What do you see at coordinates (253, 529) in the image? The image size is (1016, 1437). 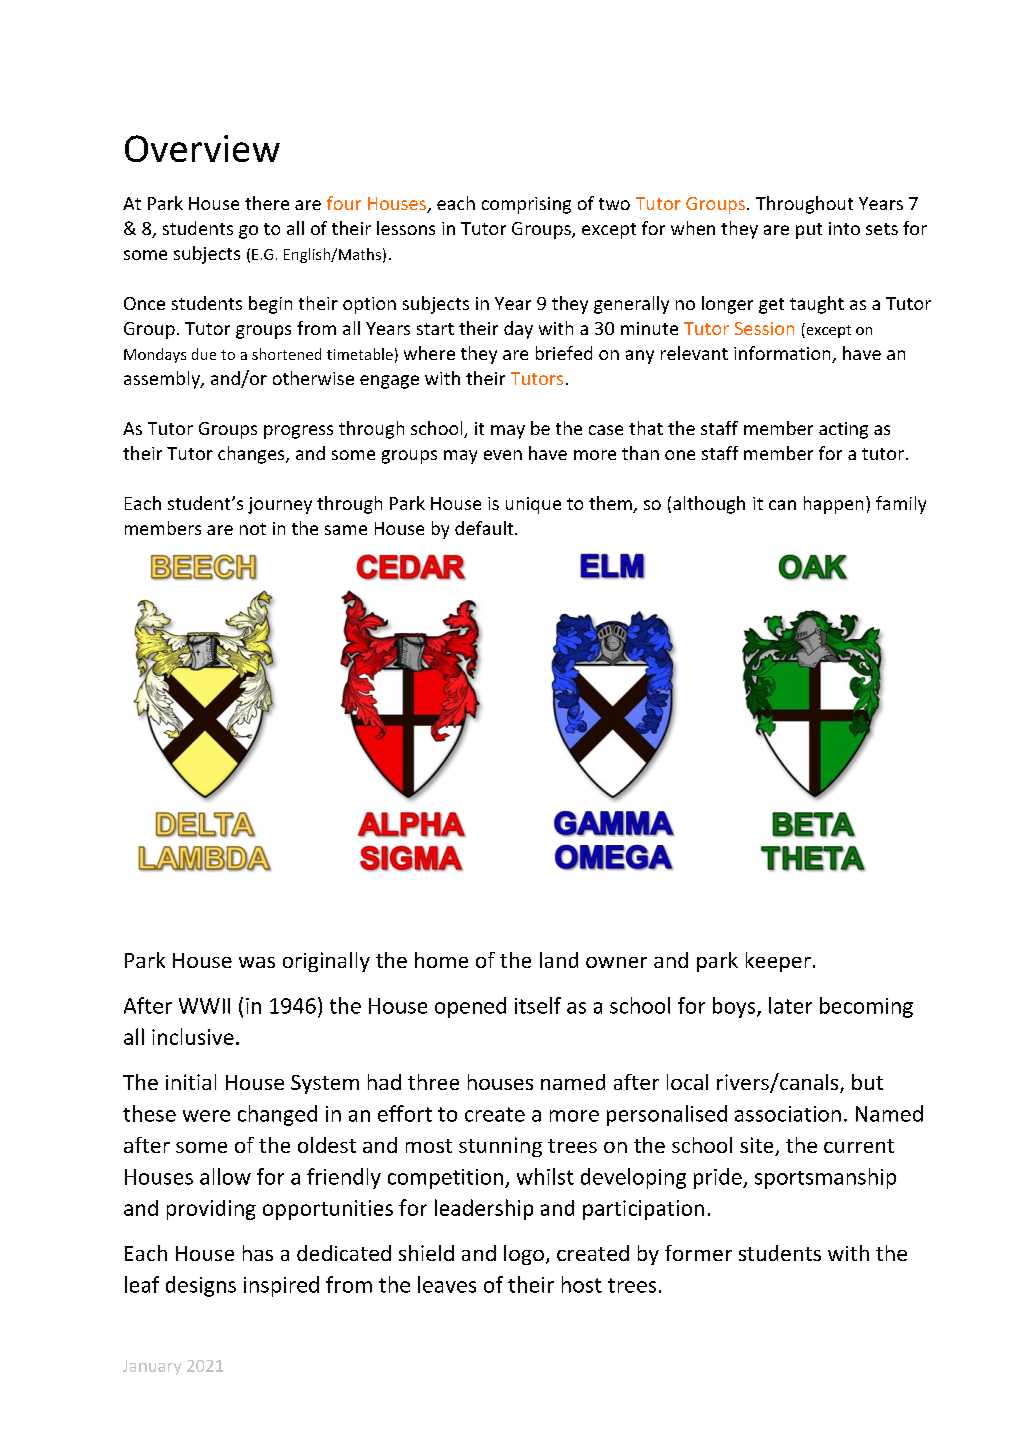 I see `not` at bounding box center [253, 529].
